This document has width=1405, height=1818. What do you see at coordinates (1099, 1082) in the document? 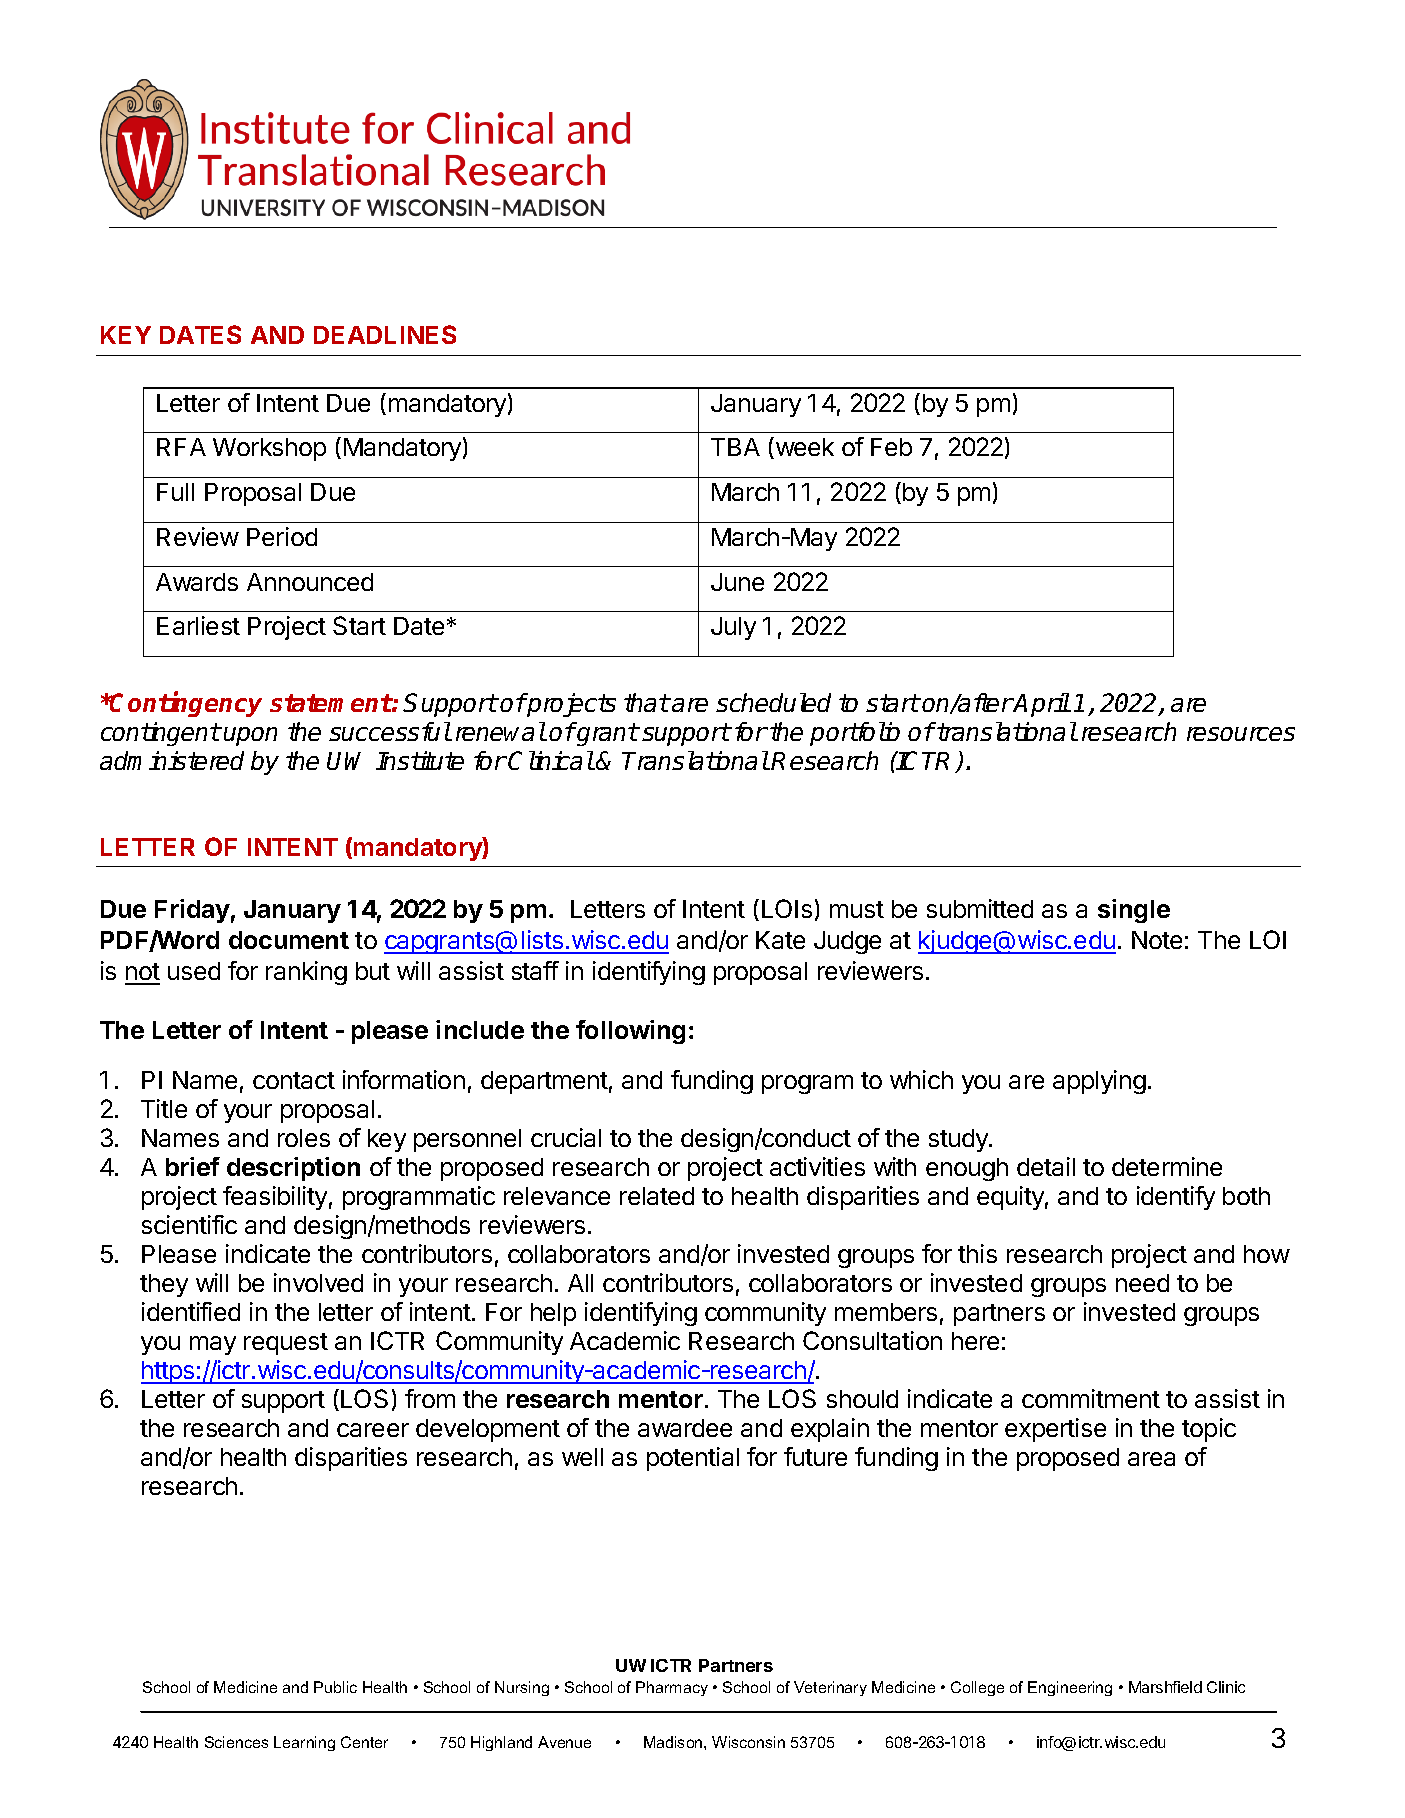
I see `applying` at bounding box center [1099, 1082].
